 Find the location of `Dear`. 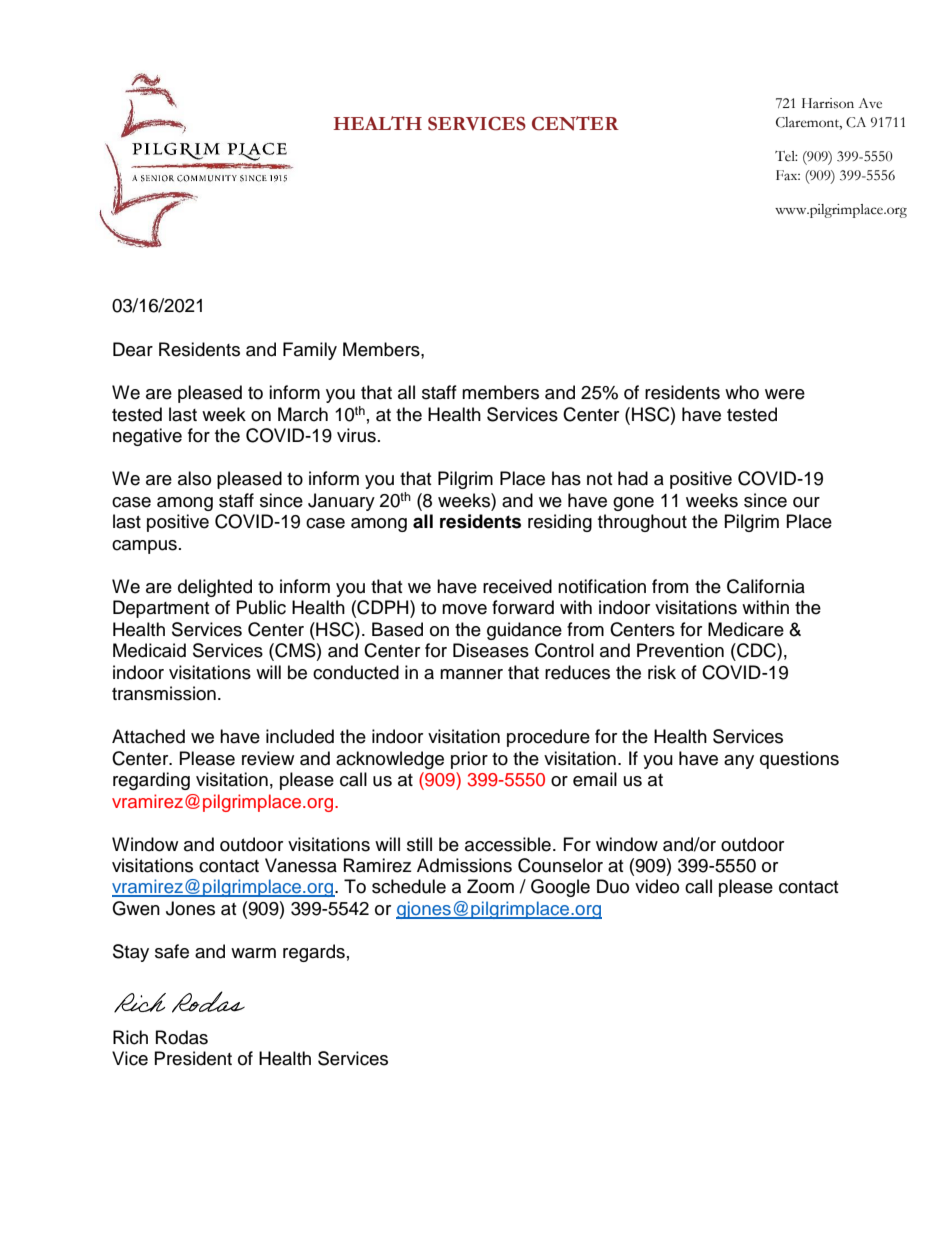

Dear is located at coordinates (133, 349).
